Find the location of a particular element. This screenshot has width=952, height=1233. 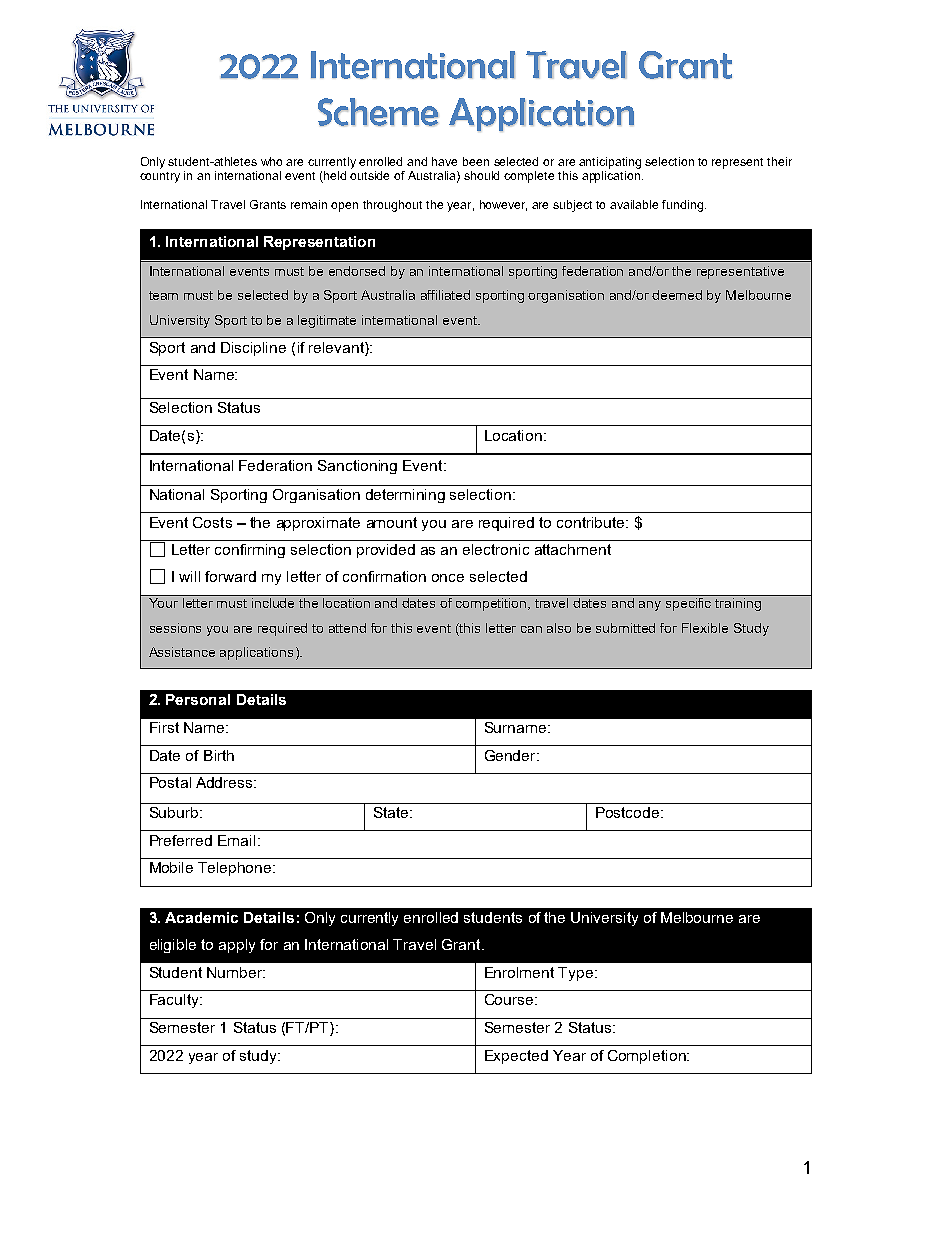

Gender is located at coordinates (511, 755).
